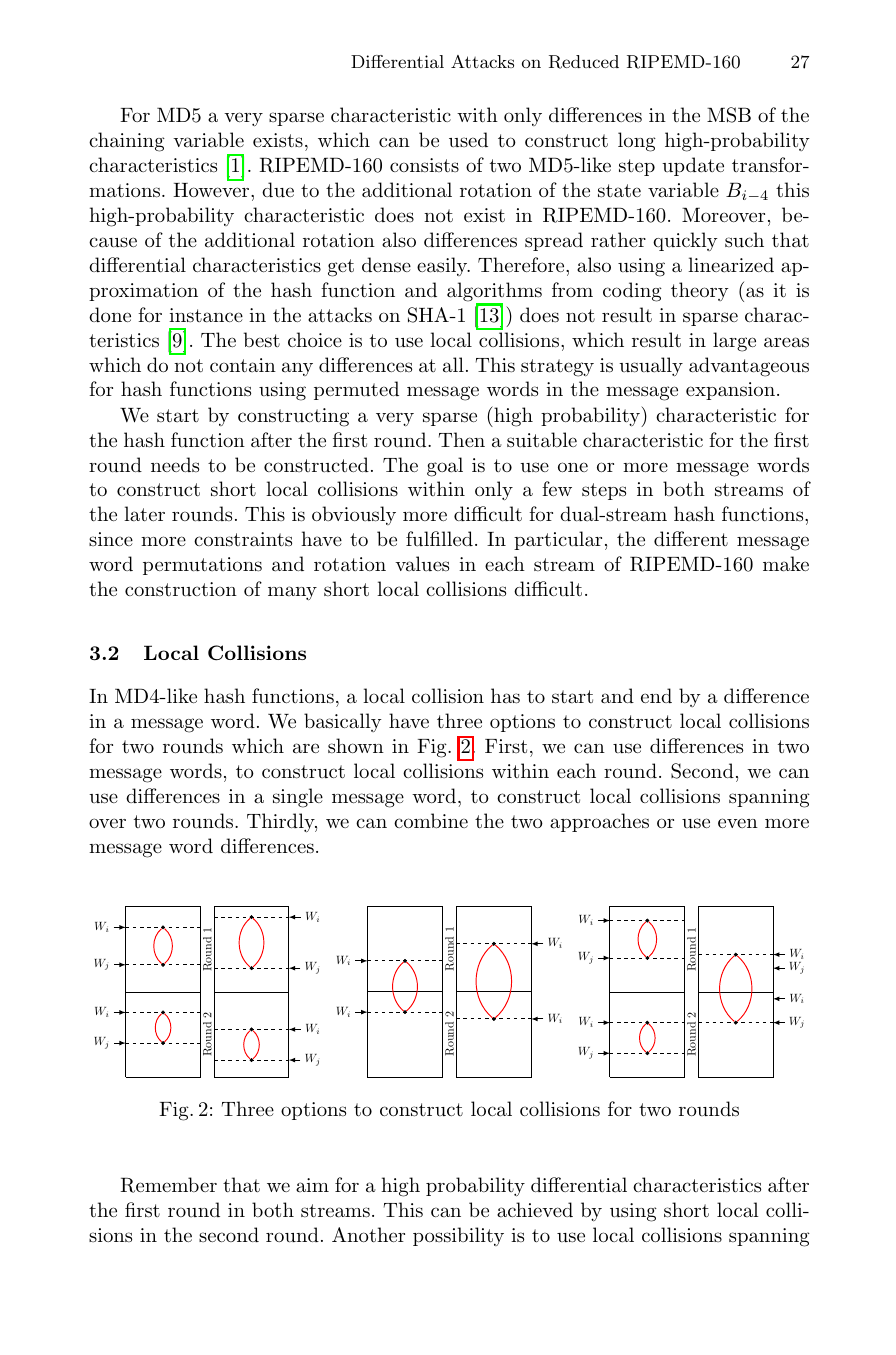 Image resolution: width=896 pixels, height=1355 pixels. Describe the element at coordinates (468, 140) in the image. I see `used` at that location.
